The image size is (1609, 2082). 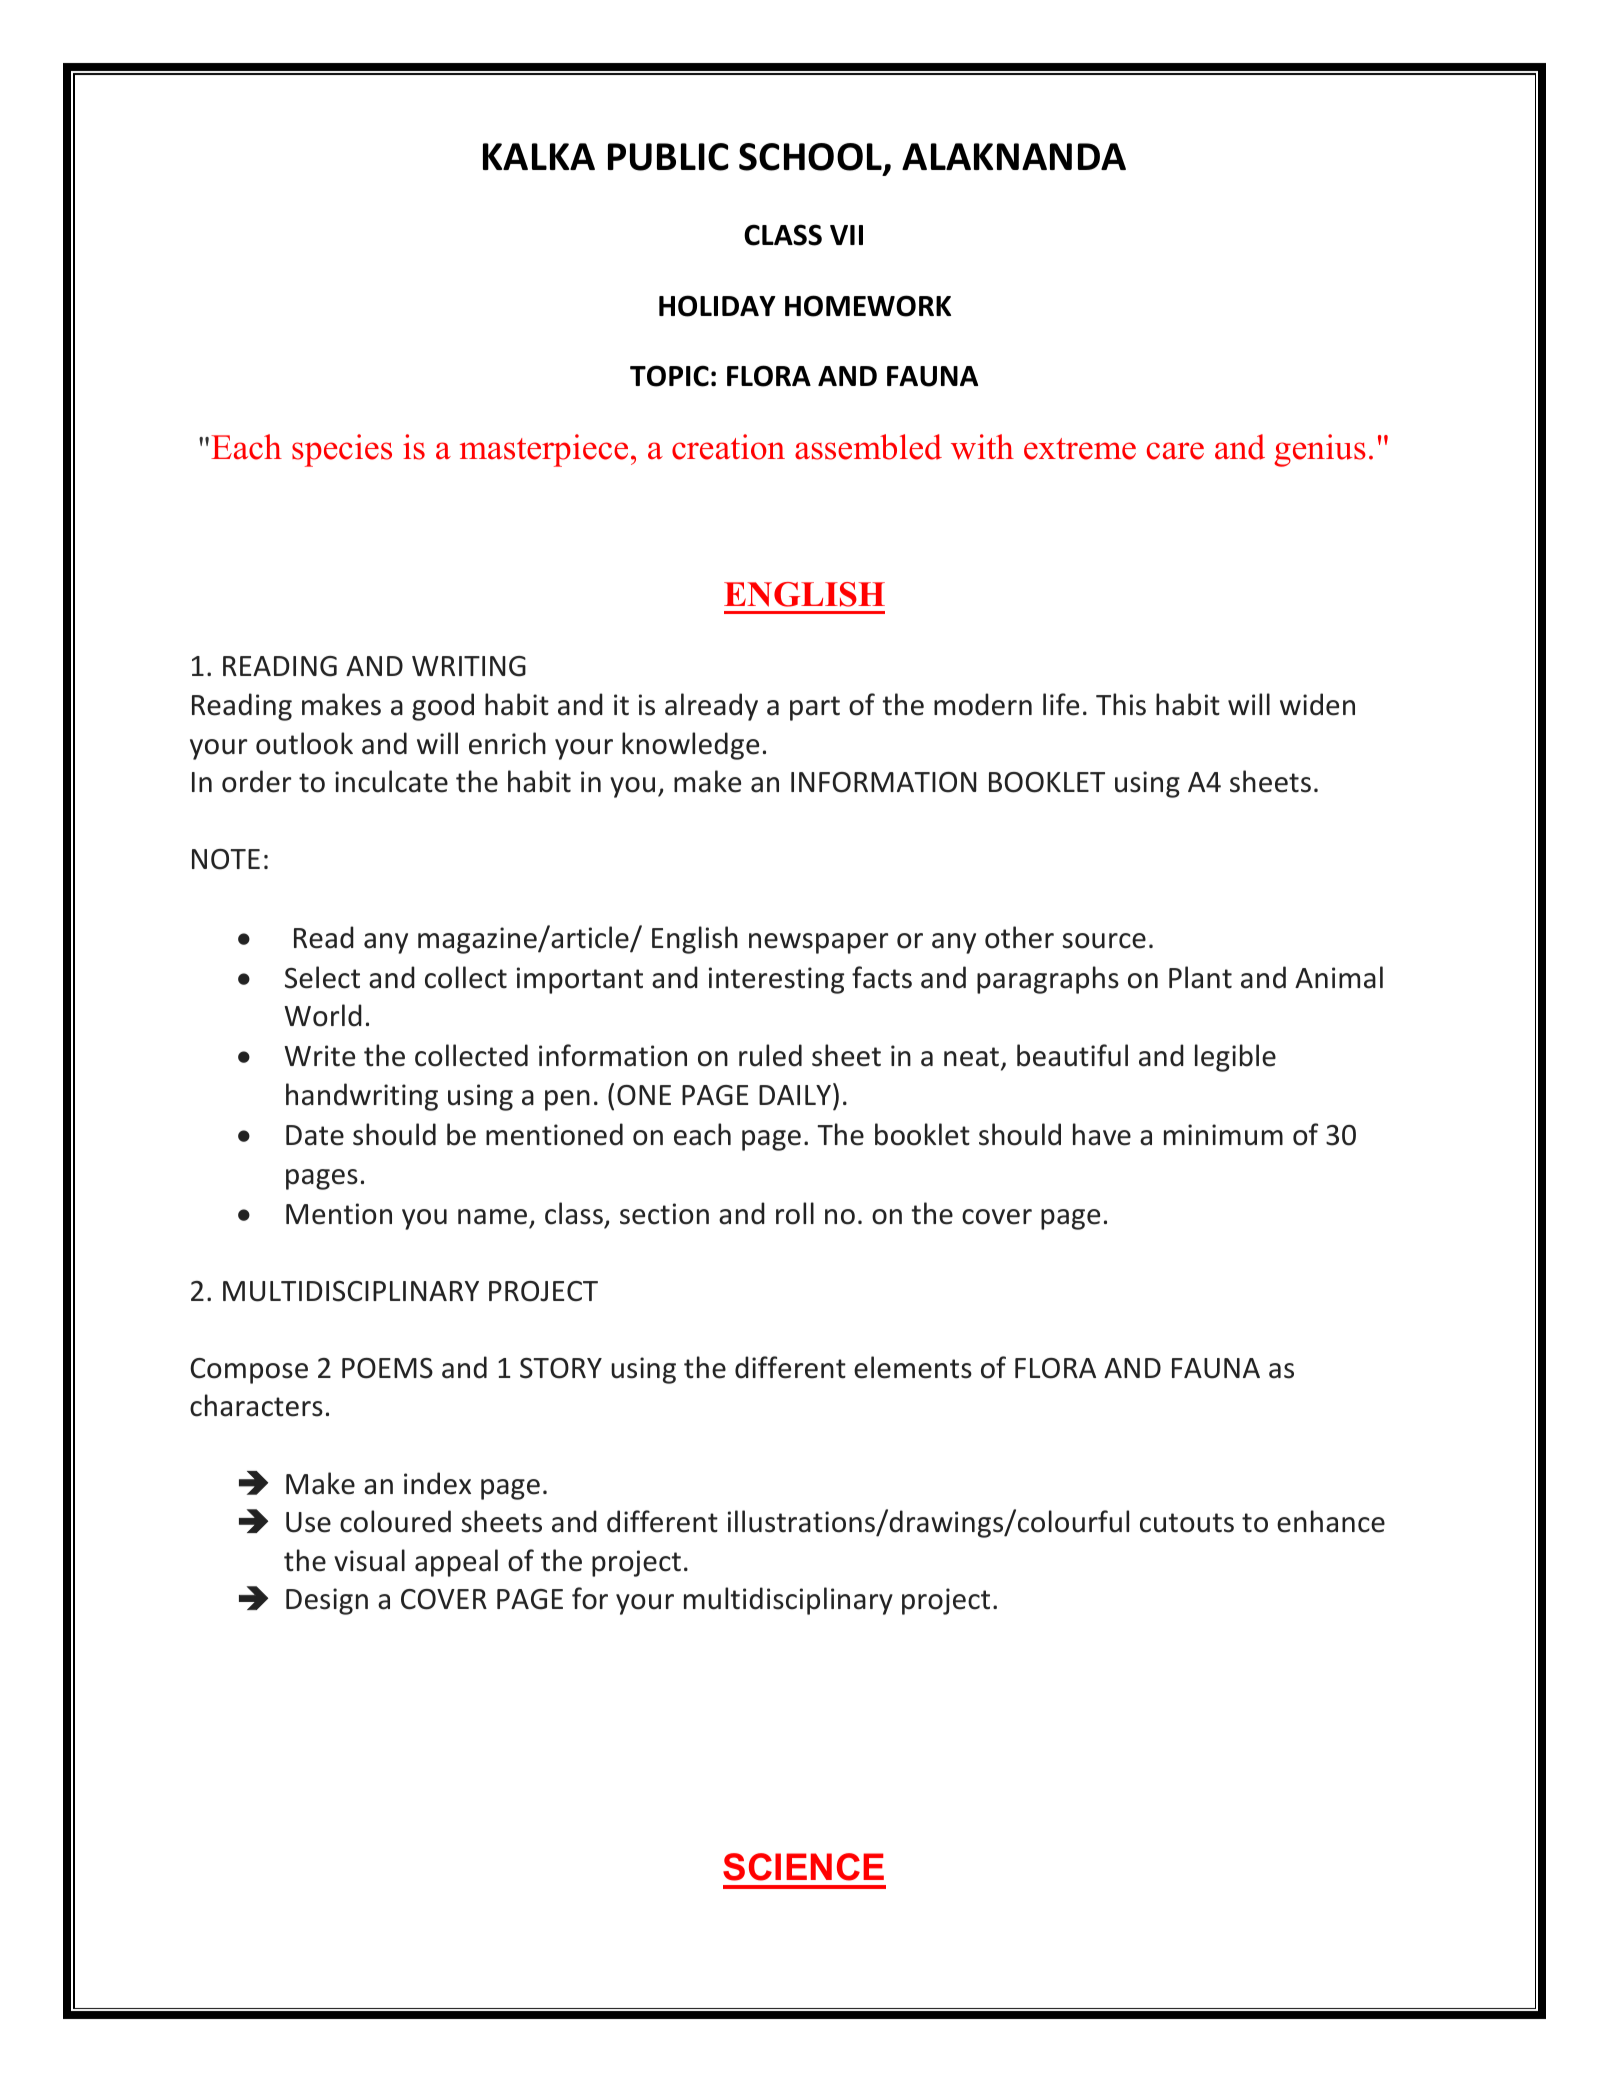 I want to click on part, so click(x=815, y=708).
